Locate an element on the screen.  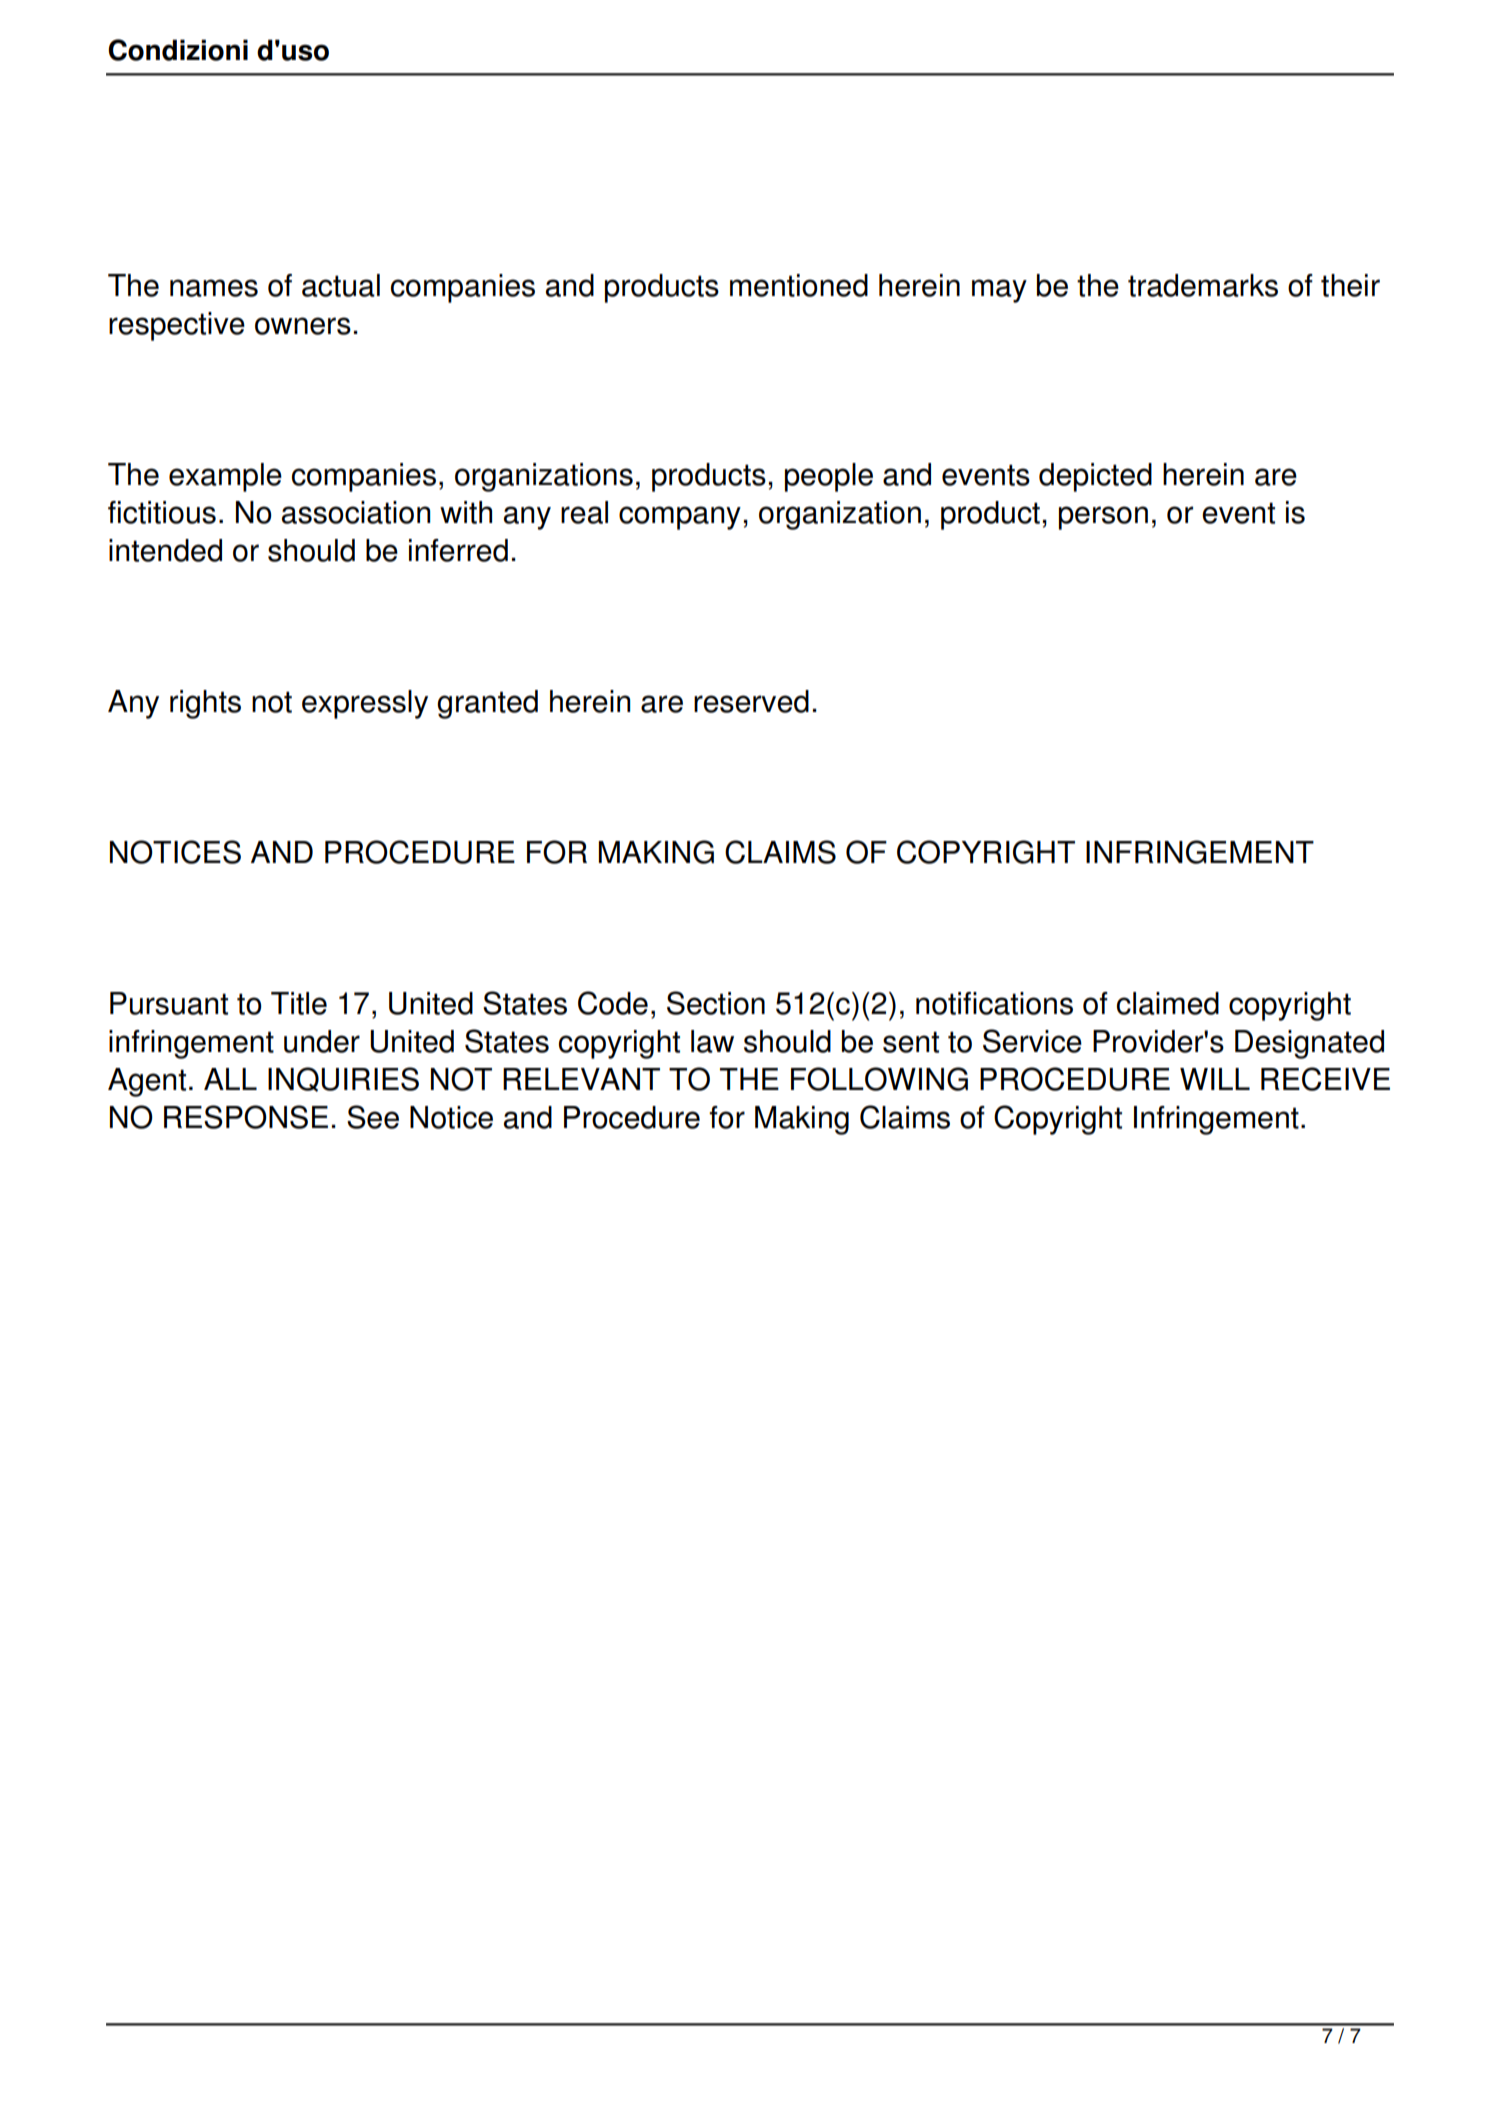
reserved is located at coordinates (751, 701).
